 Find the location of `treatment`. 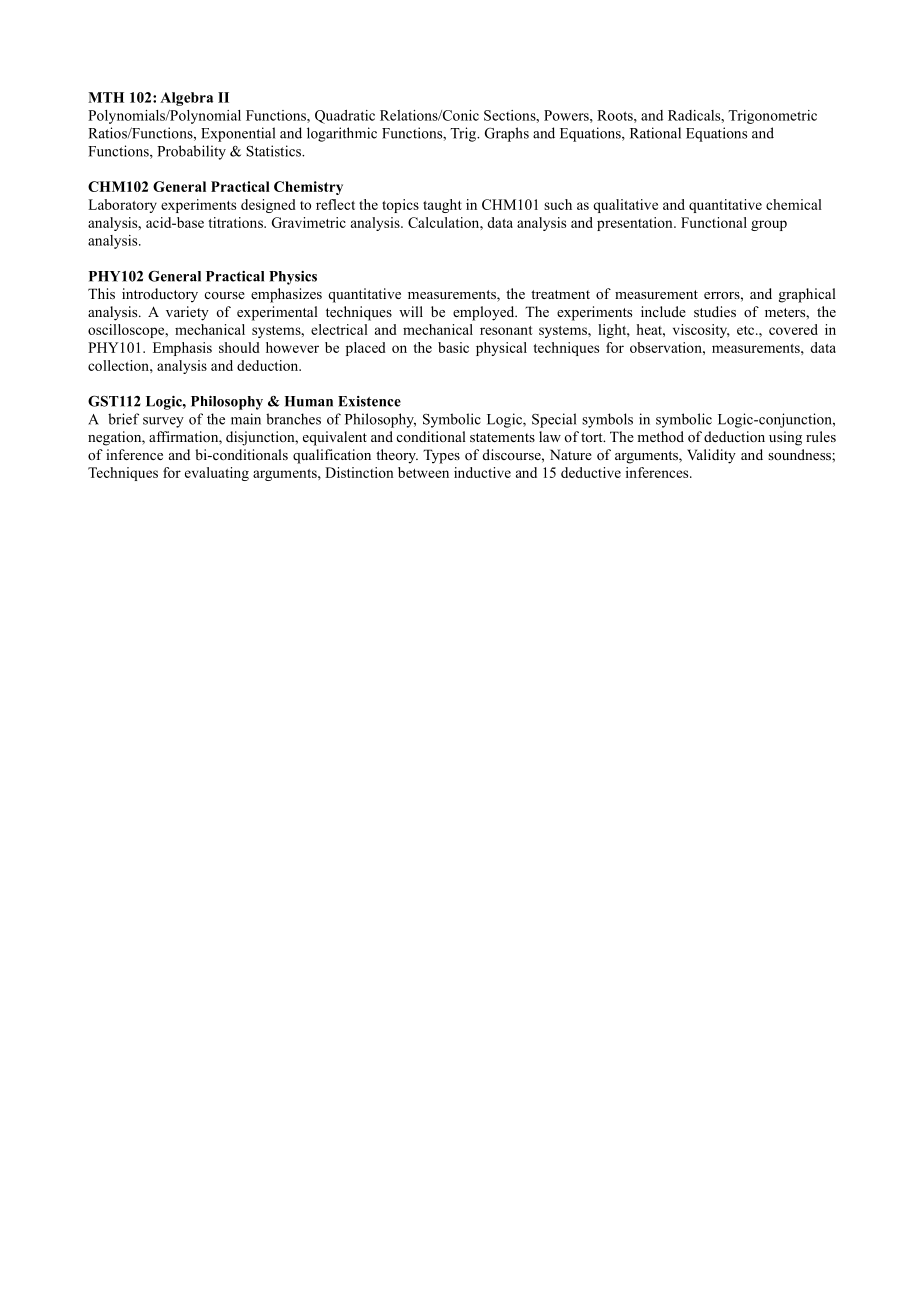

treatment is located at coordinates (560, 294).
